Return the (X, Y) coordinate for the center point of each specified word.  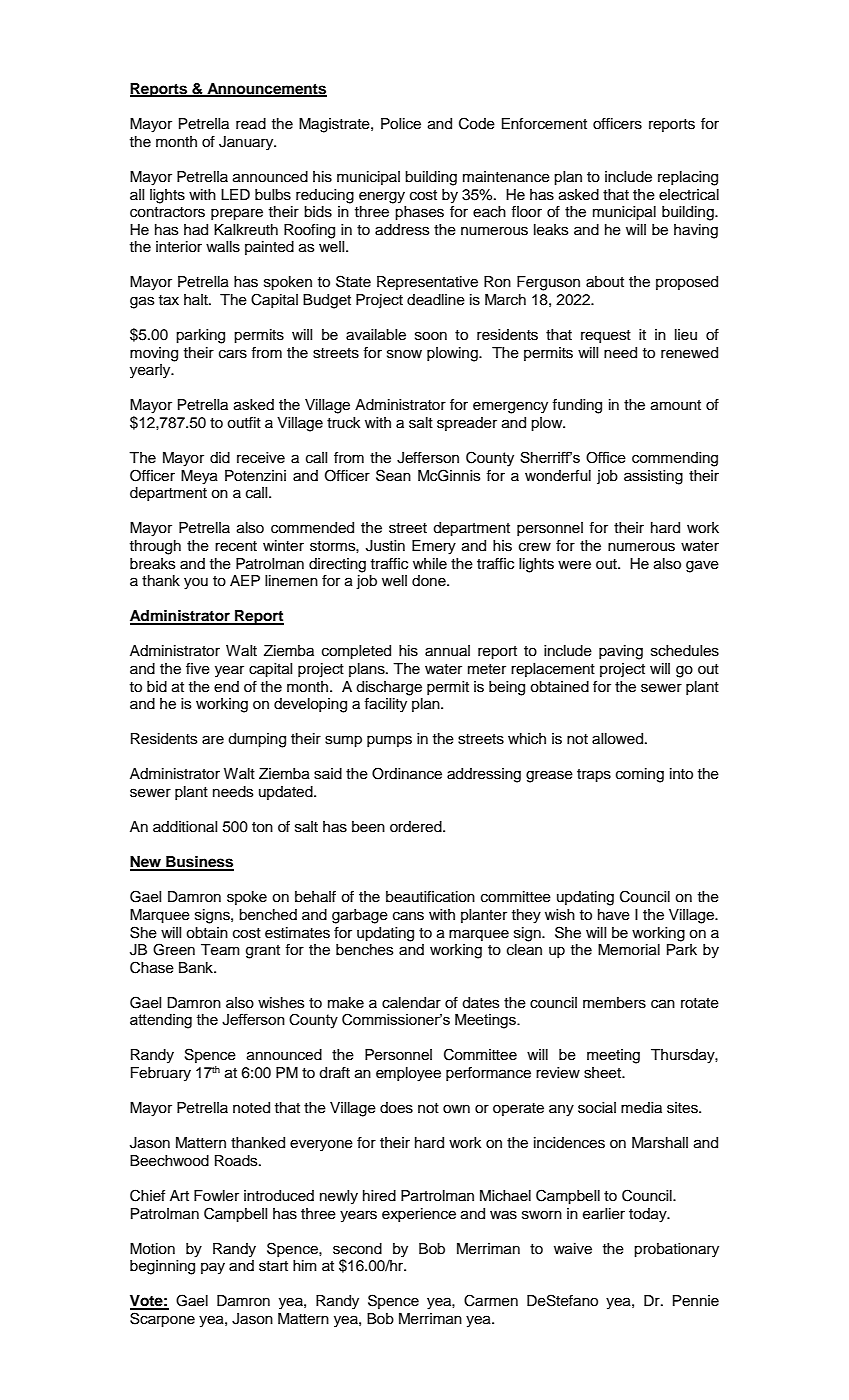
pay (213, 1268)
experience (419, 1215)
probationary (676, 1250)
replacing (688, 178)
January (247, 143)
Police (401, 124)
